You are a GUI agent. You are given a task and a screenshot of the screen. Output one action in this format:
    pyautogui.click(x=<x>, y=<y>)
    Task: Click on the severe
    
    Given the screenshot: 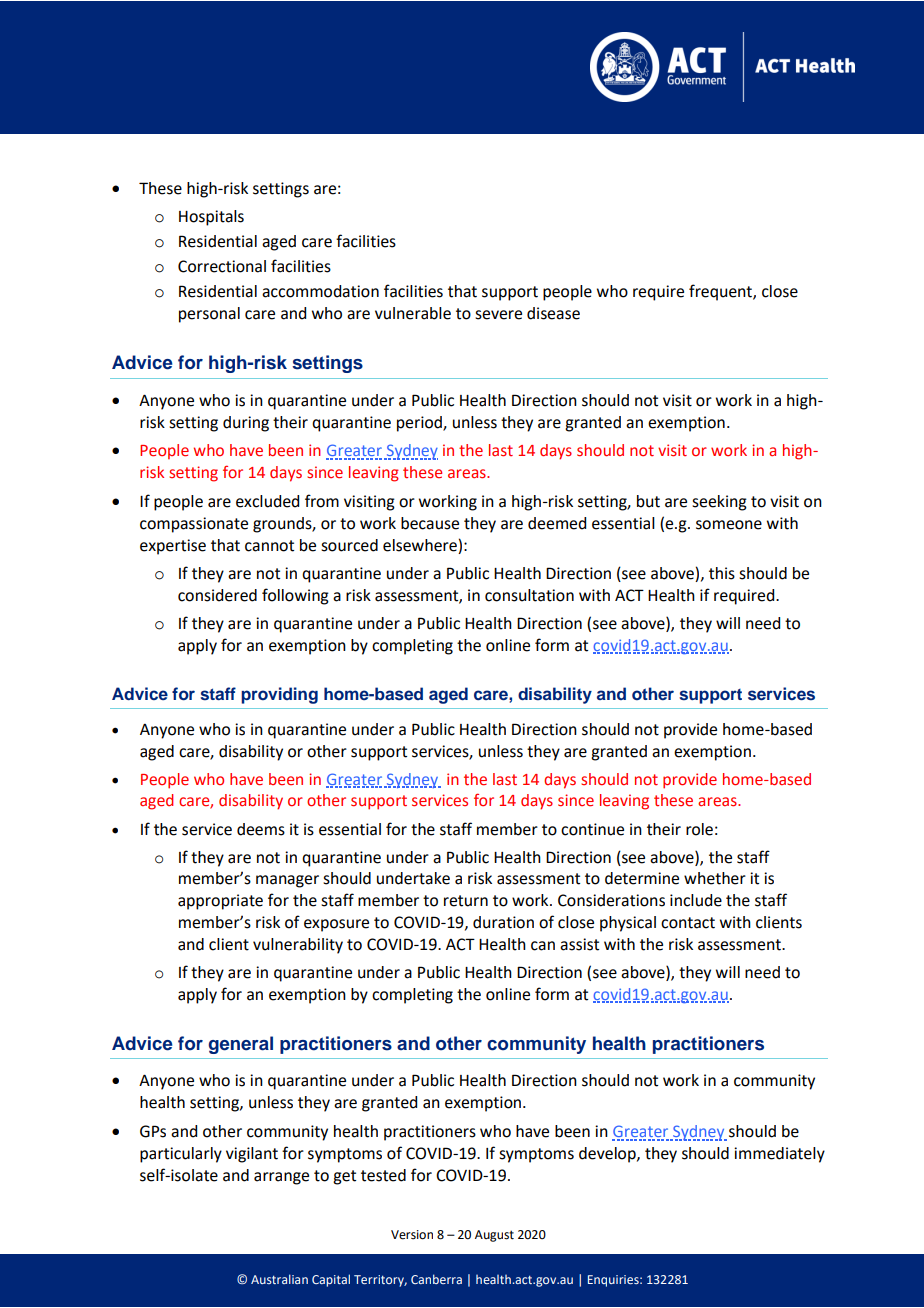 What is the action you would take?
    pyautogui.click(x=498, y=315)
